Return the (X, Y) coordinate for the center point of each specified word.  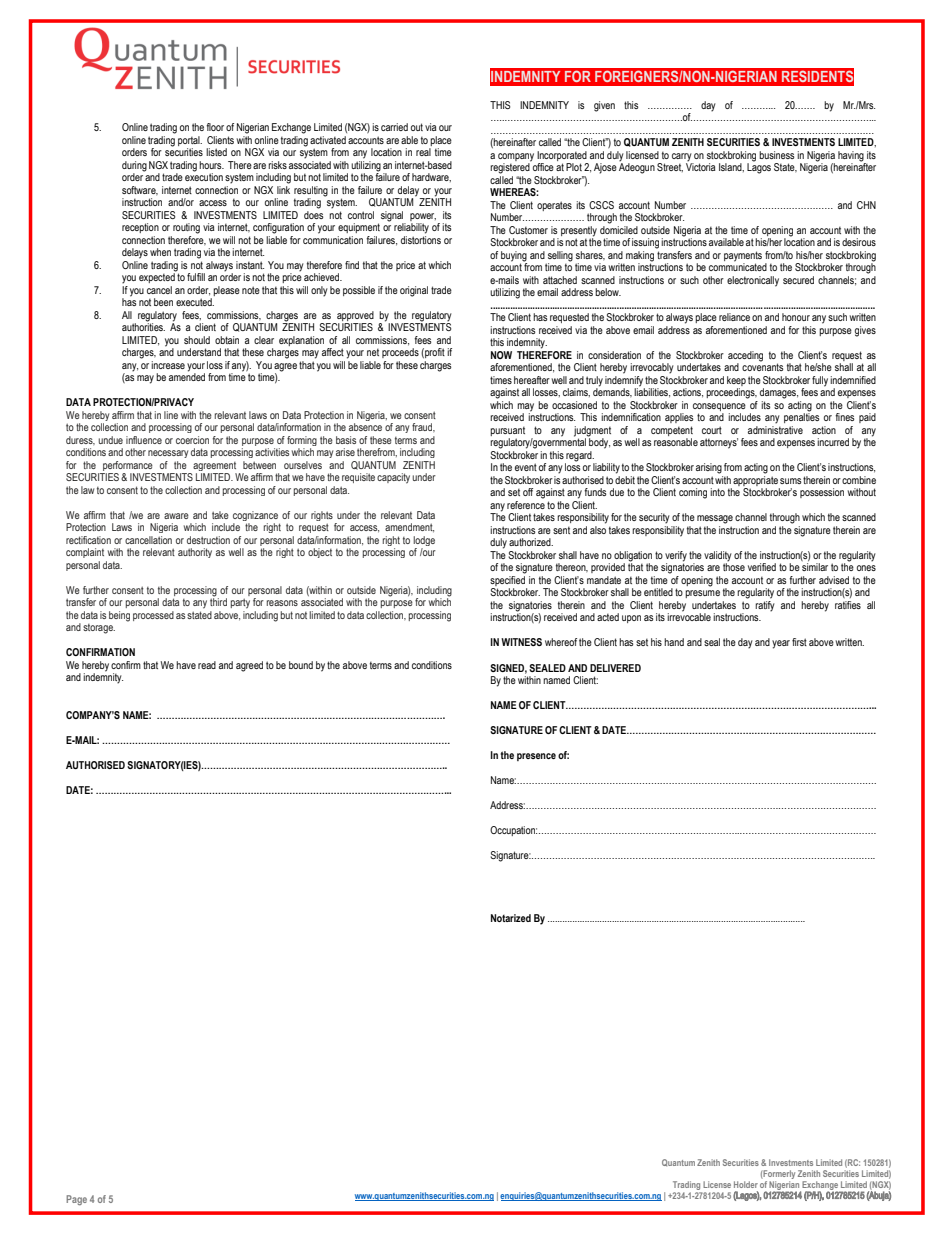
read (207, 665)
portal (190, 141)
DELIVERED (615, 668)
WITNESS (521, 642)
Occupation (513, 831)
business (776, 155)
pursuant (507, 431)
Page (76, 1200)
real (423, 152)
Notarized (511, 918)
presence (536, 757)
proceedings (731, 393)
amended (187, 376)
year (781, 644)
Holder (746, 1184)
